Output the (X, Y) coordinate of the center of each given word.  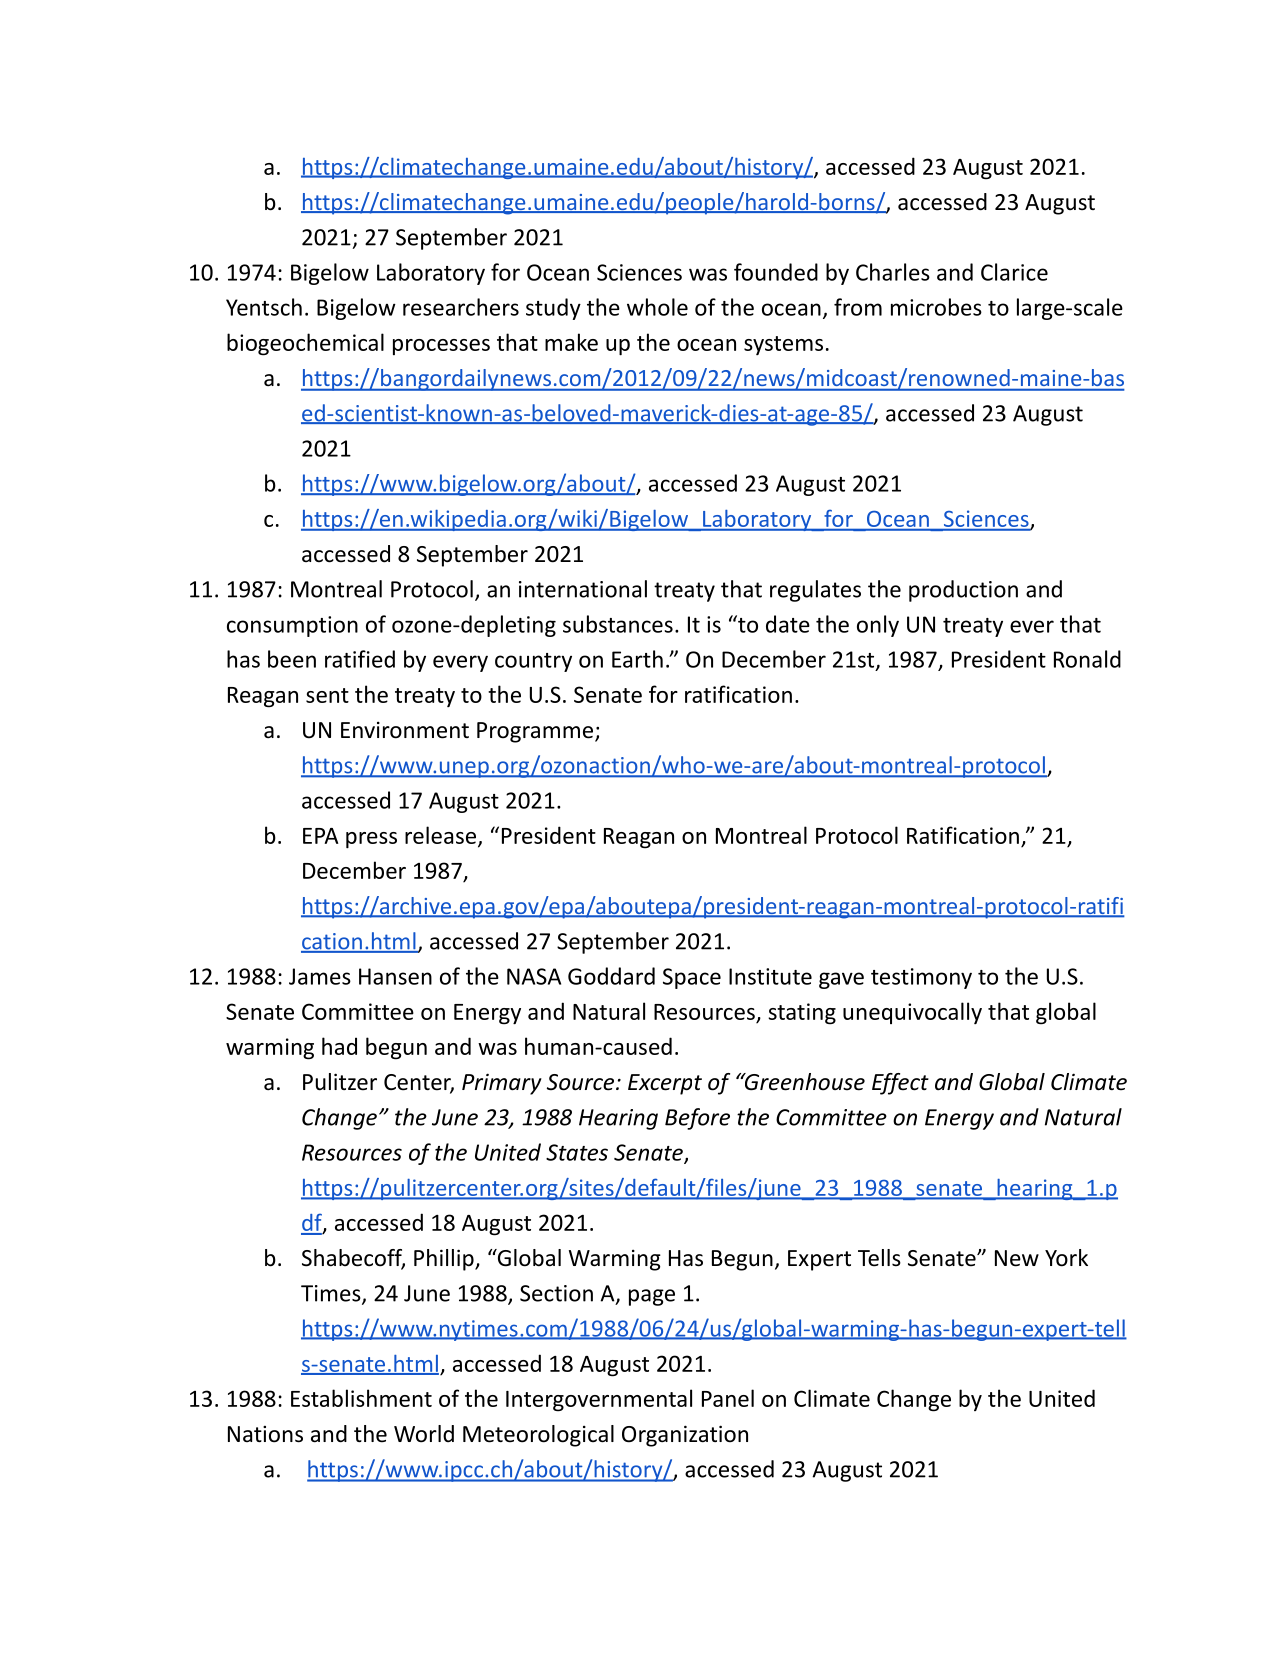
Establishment (361, 1398)
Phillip (445, 1260)
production (963, 591)
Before (697, 1119)
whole (657, 307)
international (583, 589)
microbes (936, 307)
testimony (921, 978)
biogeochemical (305, 344)
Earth (637, 659)
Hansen (395, 976)
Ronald (1087, 659)
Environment (405, 730)
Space (692, 978)
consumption (292, 626)
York (1066, 1258)
